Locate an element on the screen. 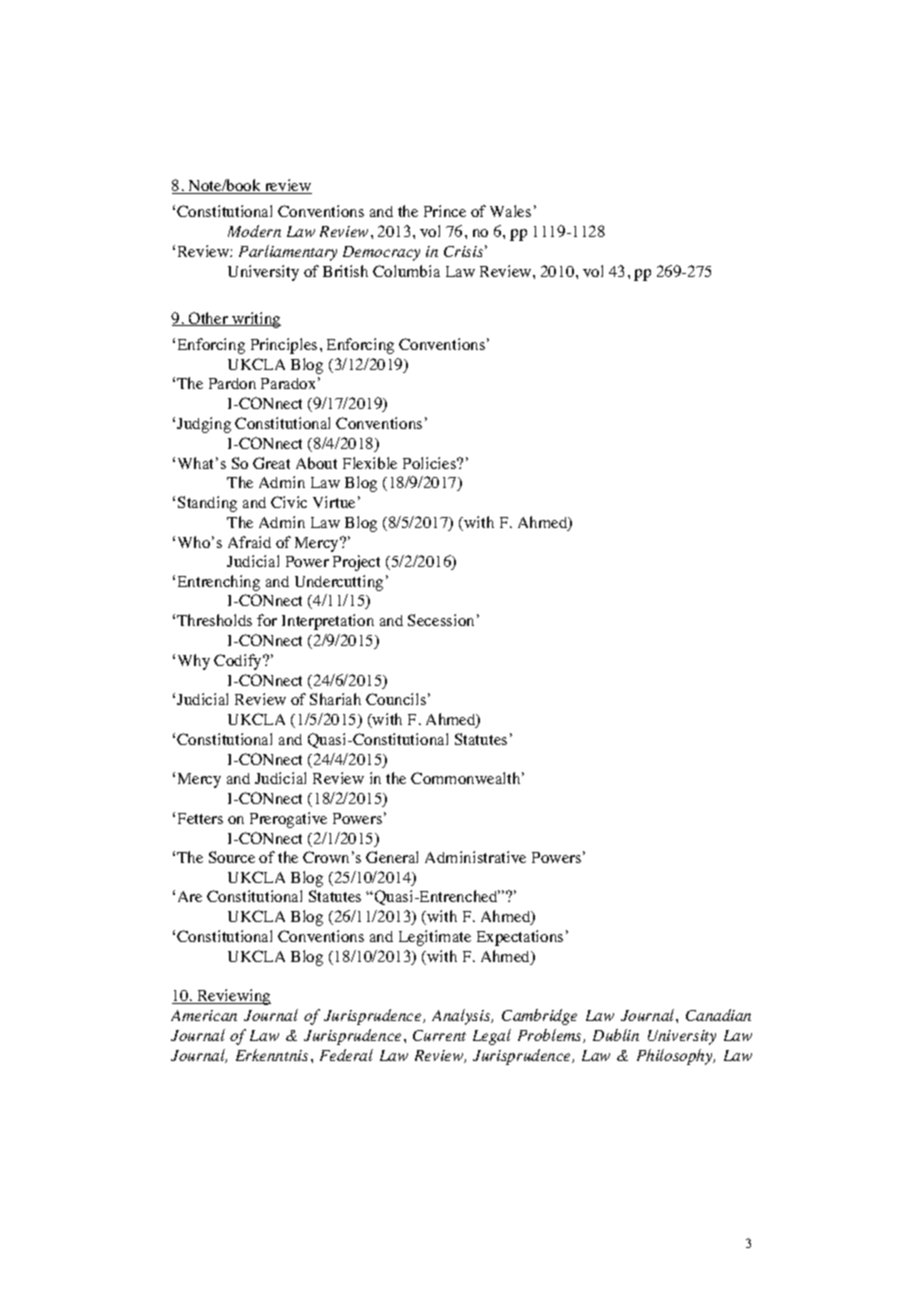 The image size is (924, 1308). Prince is located at coordinates (445, 211).
